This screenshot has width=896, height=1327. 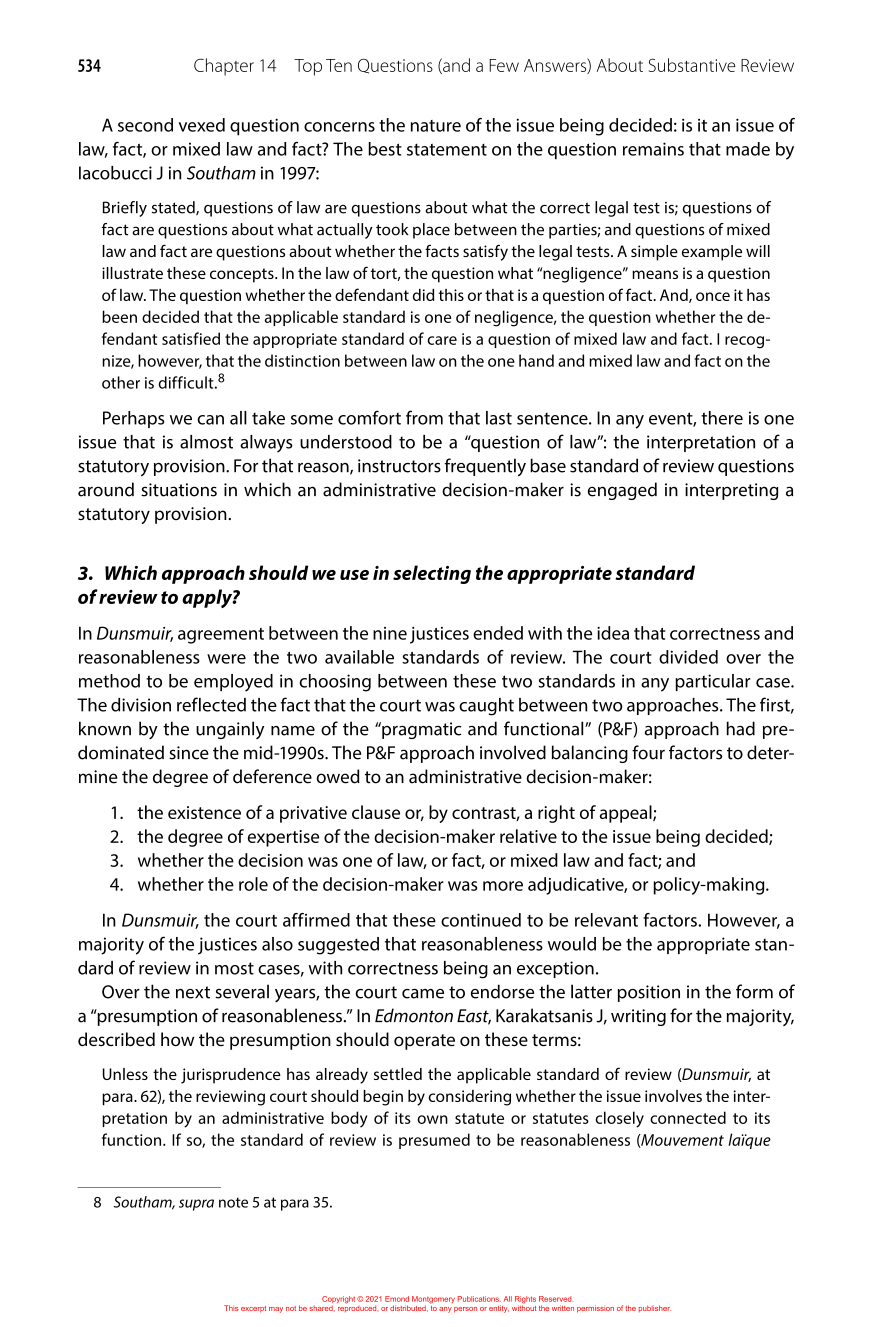 What do you see at coordinates (211, 704) in the screenshot?
I see `reflected` at bounding box center [211, 704].
